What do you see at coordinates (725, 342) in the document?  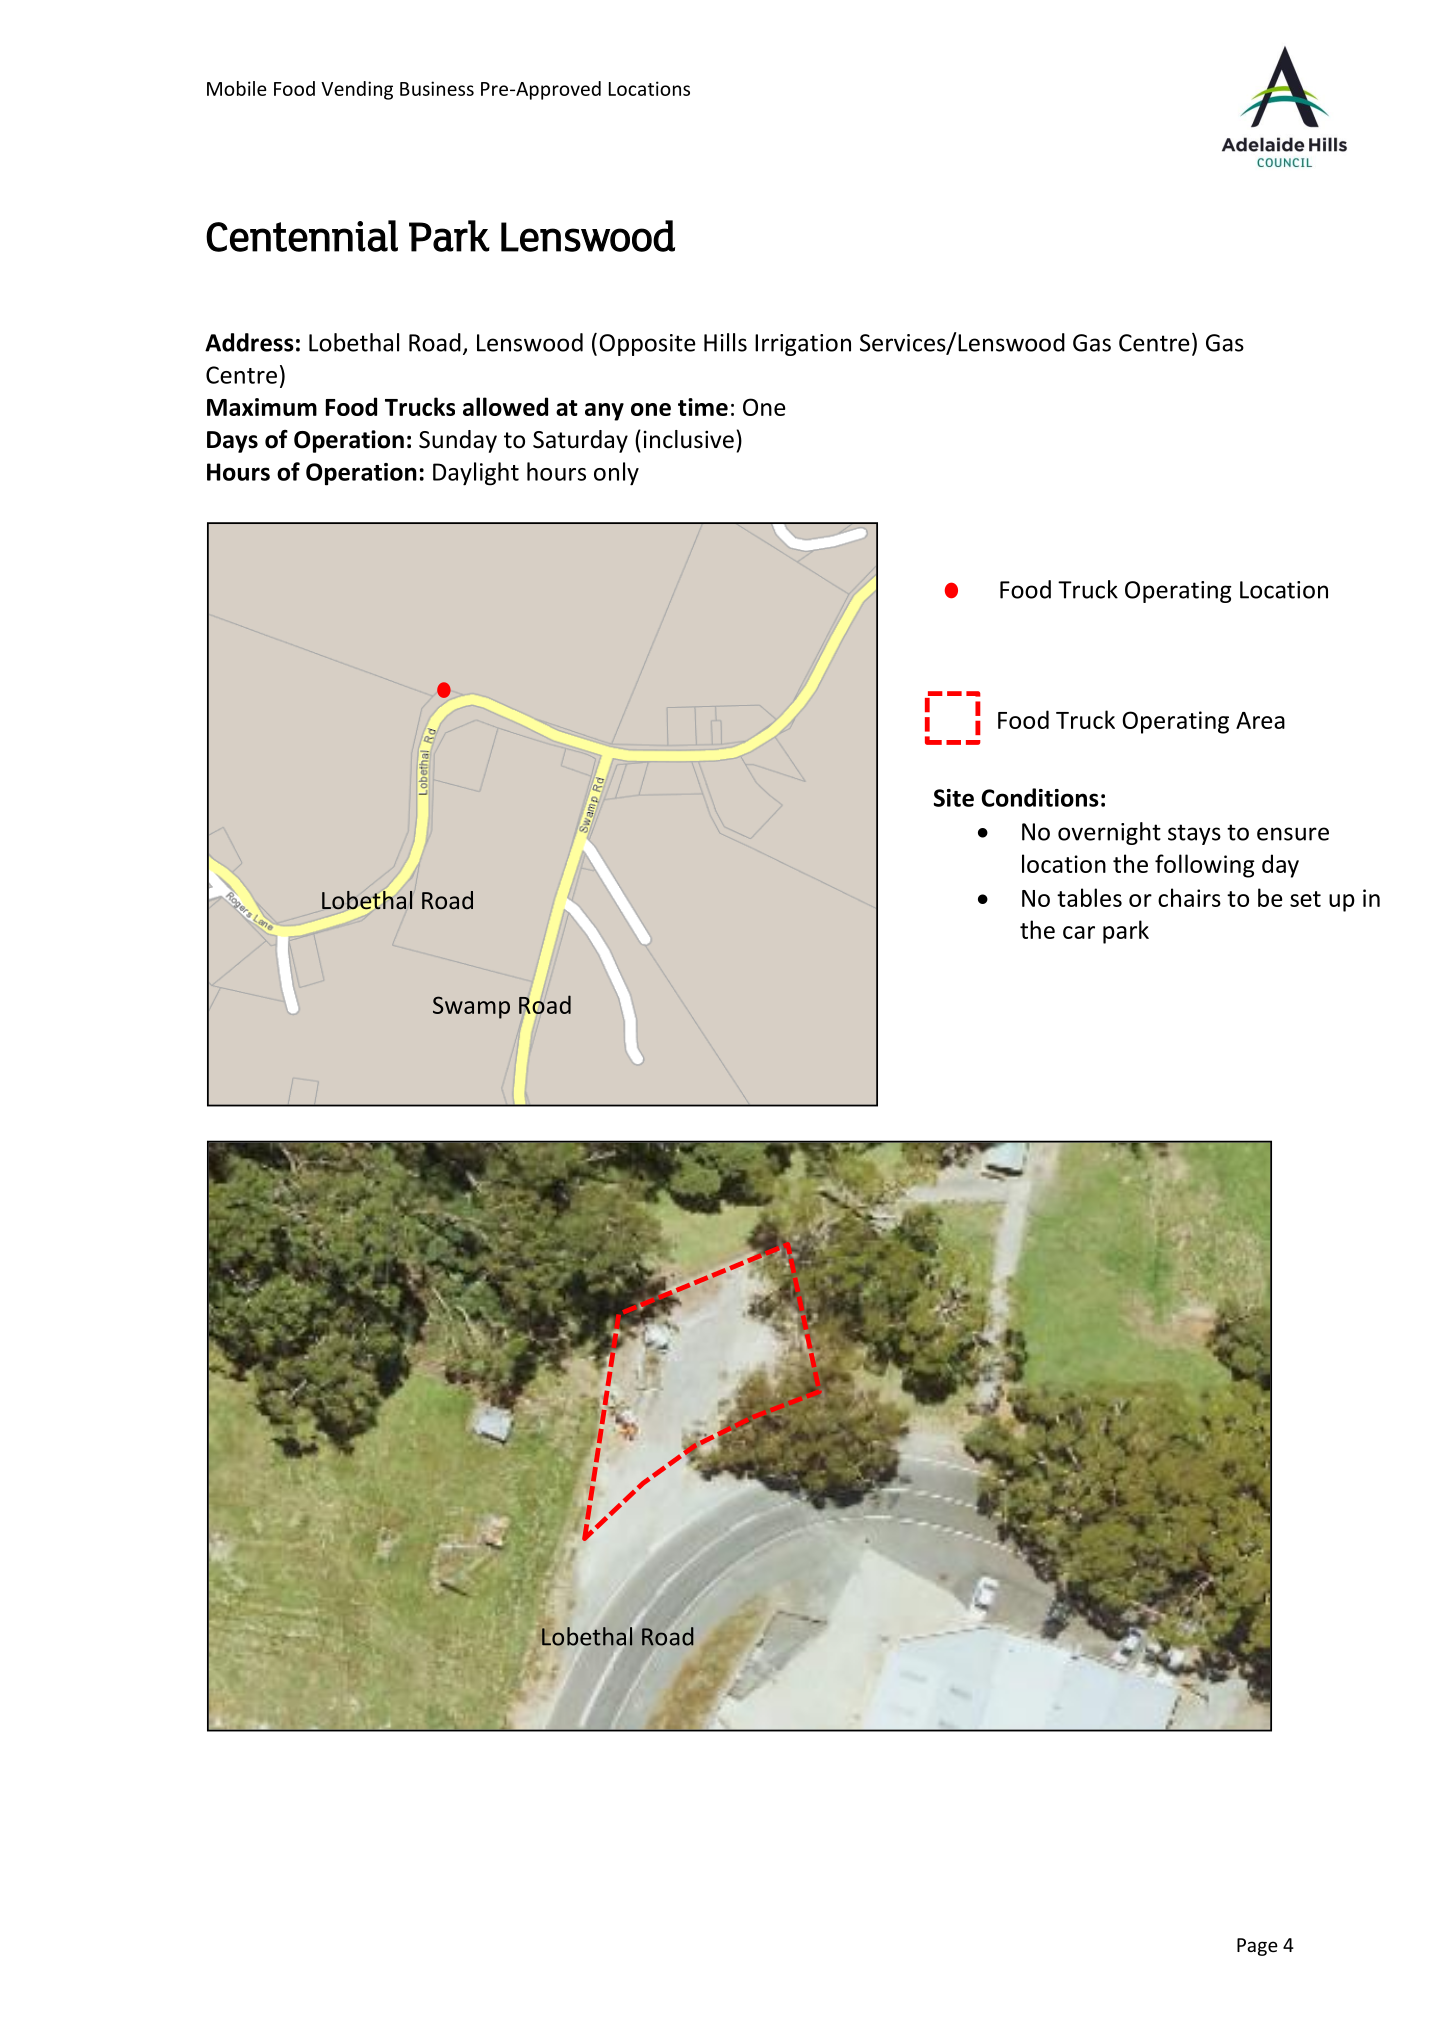 I see `Hills` at bounding box center [725, 342].
